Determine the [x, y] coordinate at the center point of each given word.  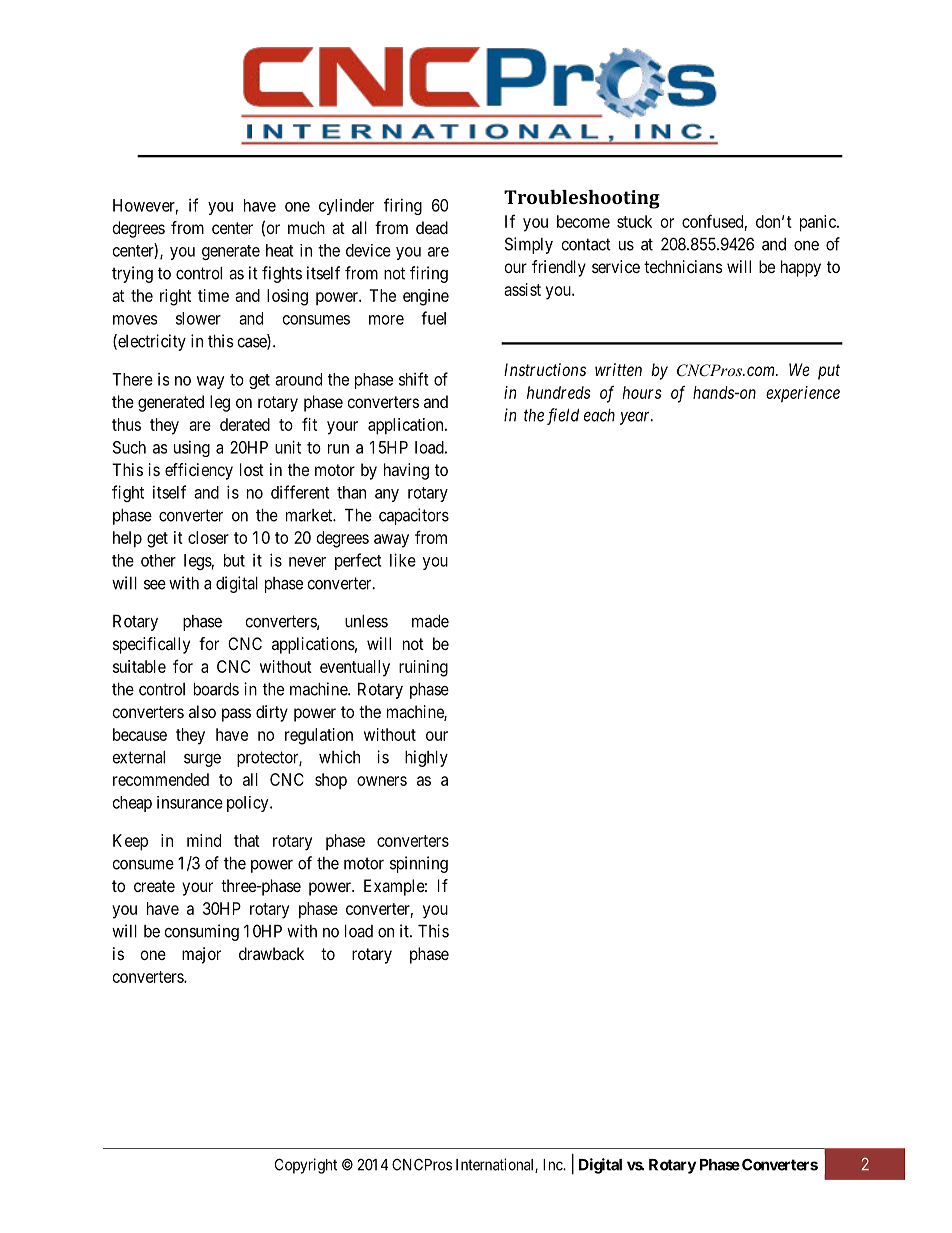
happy [801, 268]
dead [432, 227]
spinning [419, 864]
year [636, 418]
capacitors [414, 516]
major [201, 955]
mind [204, 840]
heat [279, 250]
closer [208, 537]
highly [426, 758]
